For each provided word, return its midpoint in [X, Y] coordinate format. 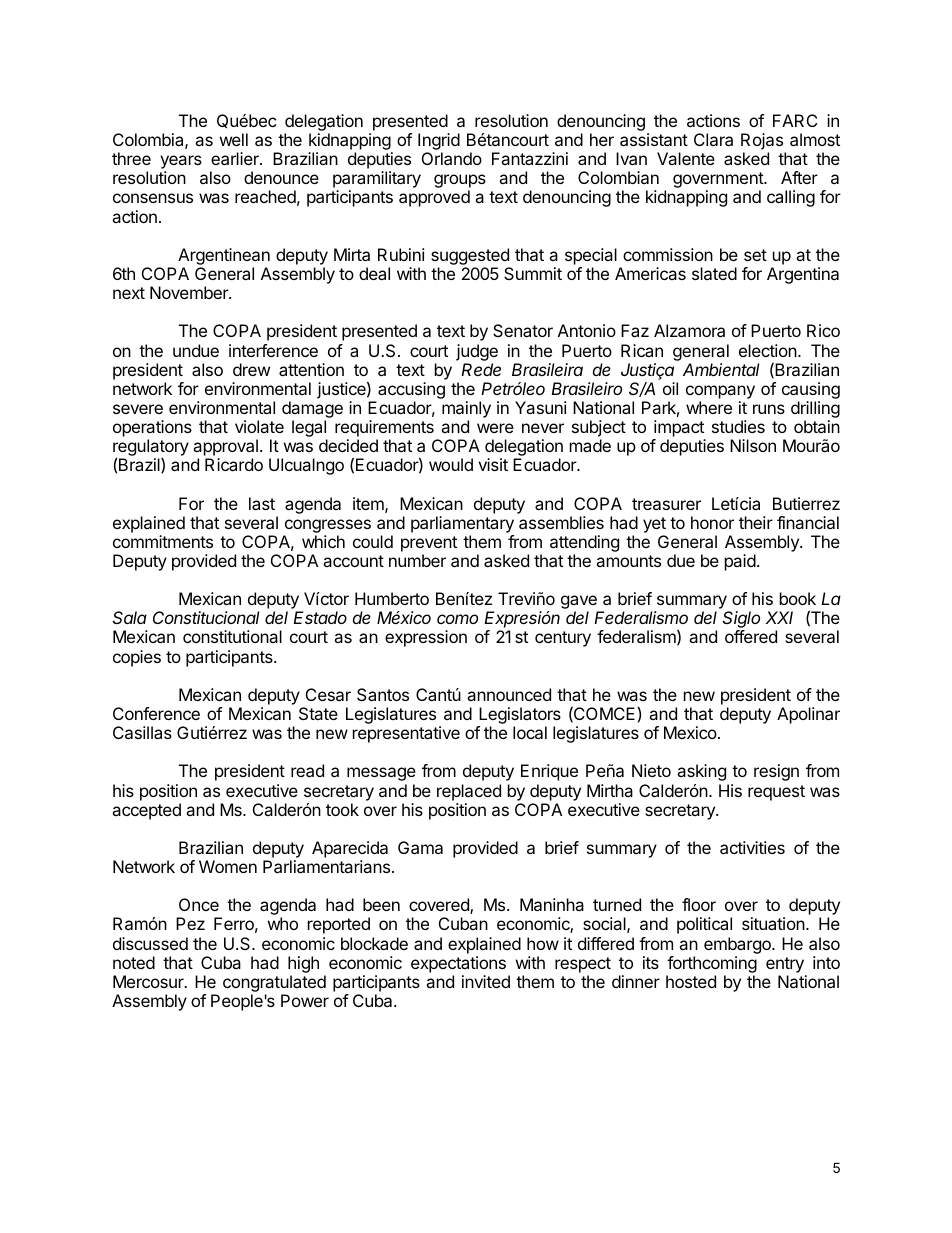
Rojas [762, 143]
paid [740, 562]
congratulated [274, 985]
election [769, 350]
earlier [236, 158]
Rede [481, 369]
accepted [146, 811]
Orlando [452, 158]
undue [196, 350]
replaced [469, 792]
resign [776, 772]
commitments [163, 541]
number [417, 560]
